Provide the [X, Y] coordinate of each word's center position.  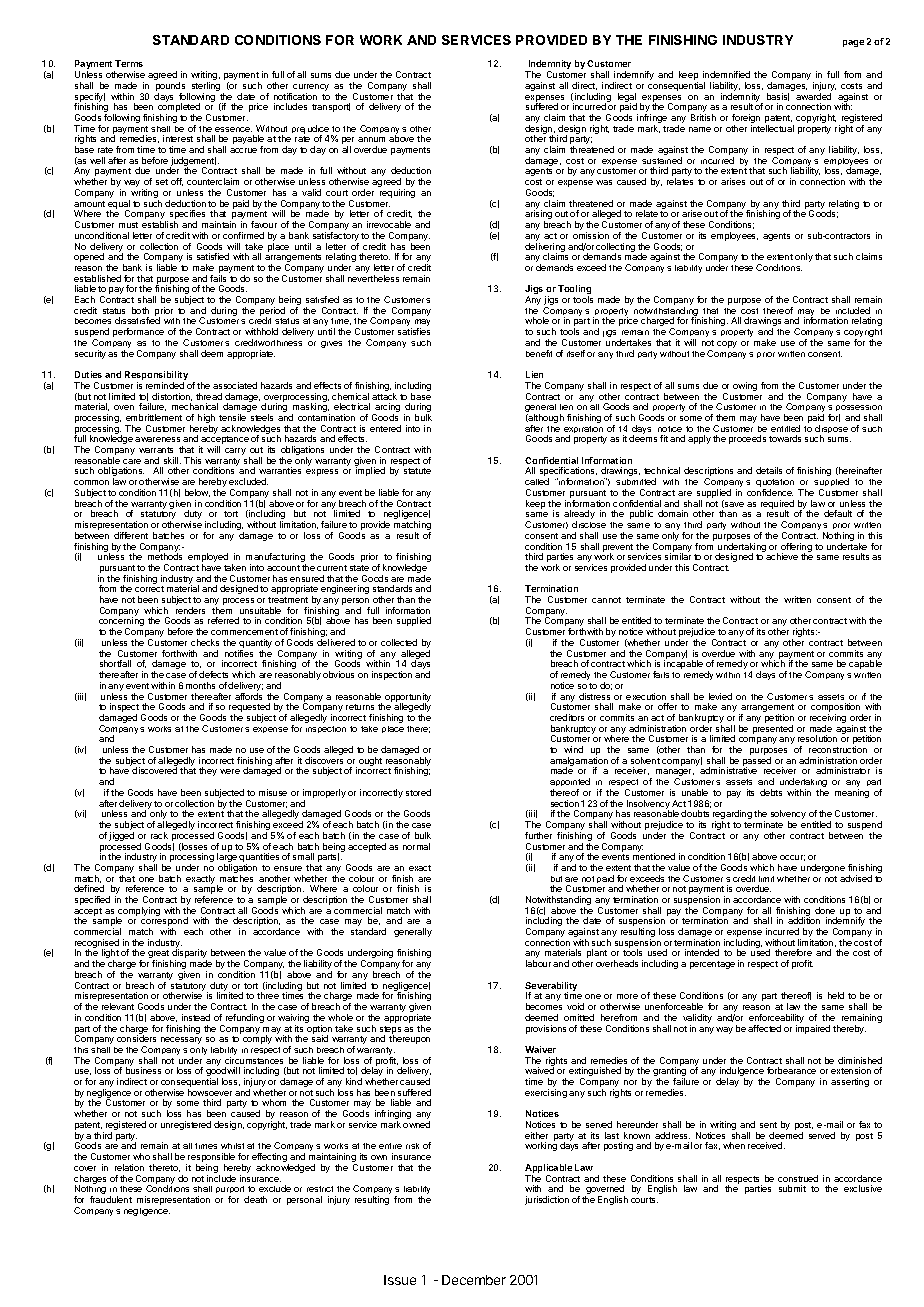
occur [792, 858]
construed [798, 1178]
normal [416, 846]
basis [778, 97]
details [769, 470]
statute [417, 471]
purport [230, 1191]
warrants [156, 450]
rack [159, 835]
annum [371, 139]
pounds [172, 88]
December [474, 1280]
